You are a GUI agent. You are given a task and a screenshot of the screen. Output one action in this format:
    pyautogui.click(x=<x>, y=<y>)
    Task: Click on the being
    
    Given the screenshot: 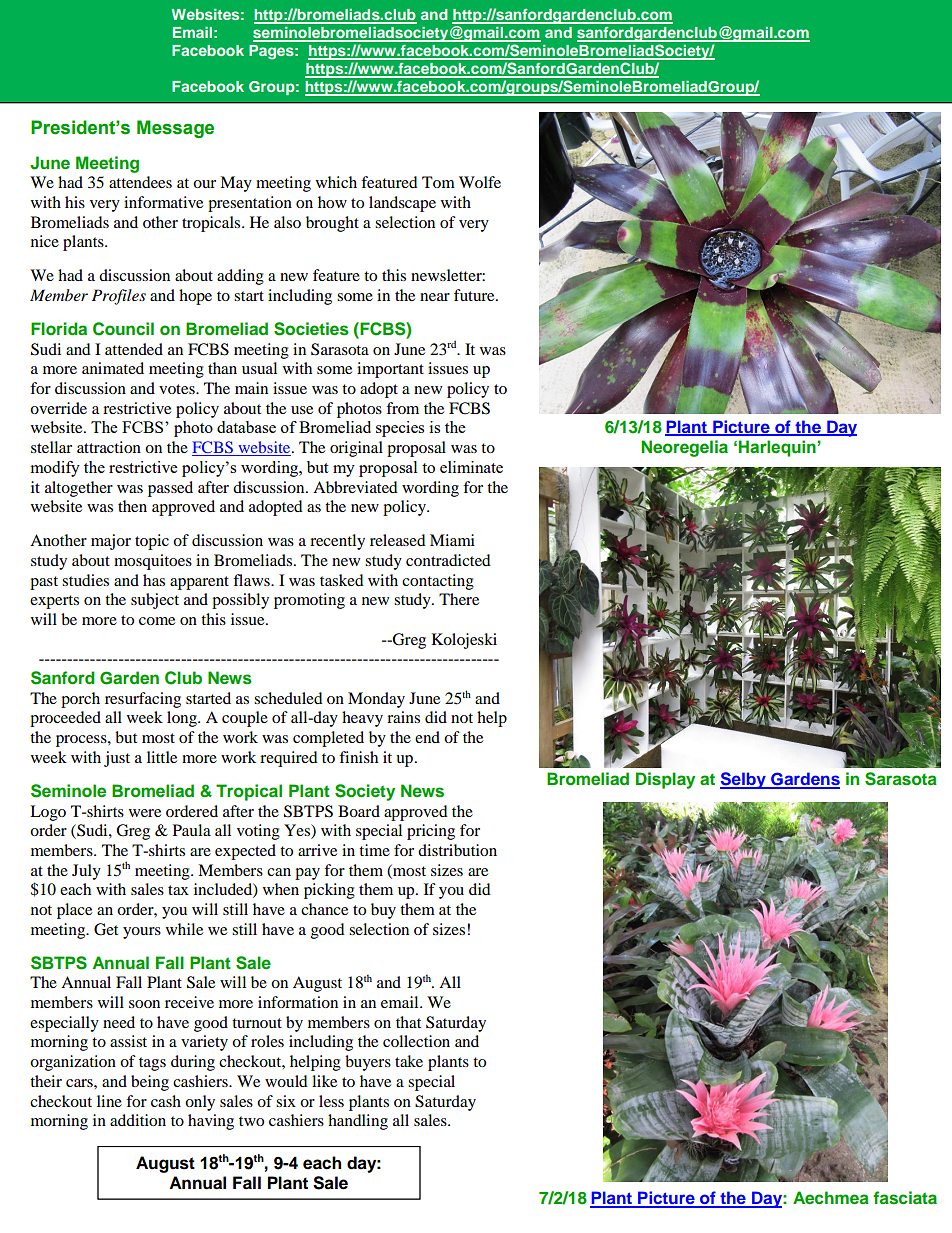 What is the action you would take?
    pyautogui.click(x=150, y=1083)
